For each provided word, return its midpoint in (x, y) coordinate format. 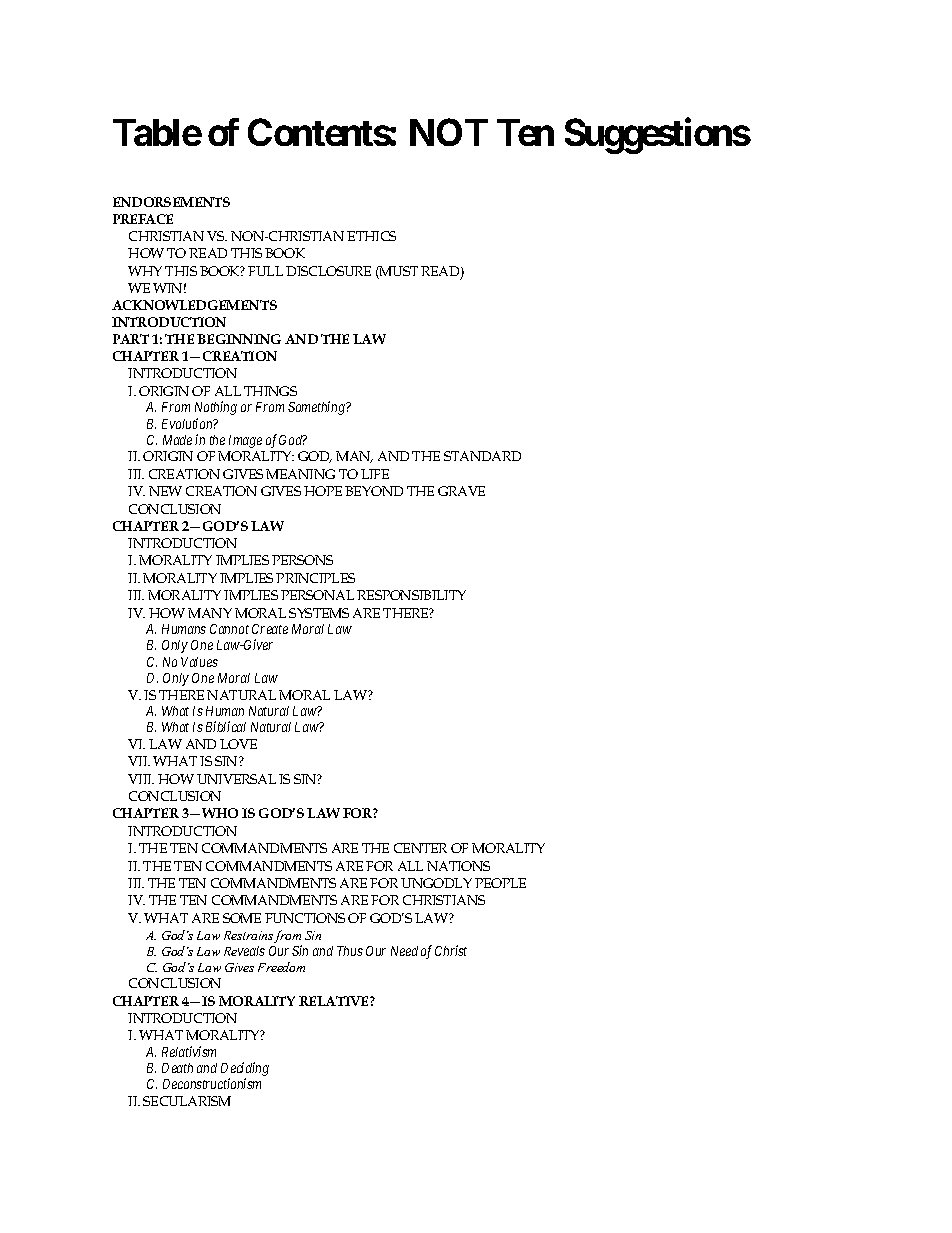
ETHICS (371, 236)
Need (404, 951)
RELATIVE (335, 1001)
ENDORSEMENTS (171, 202)
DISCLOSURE (328, 271)
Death (177, 1068)
